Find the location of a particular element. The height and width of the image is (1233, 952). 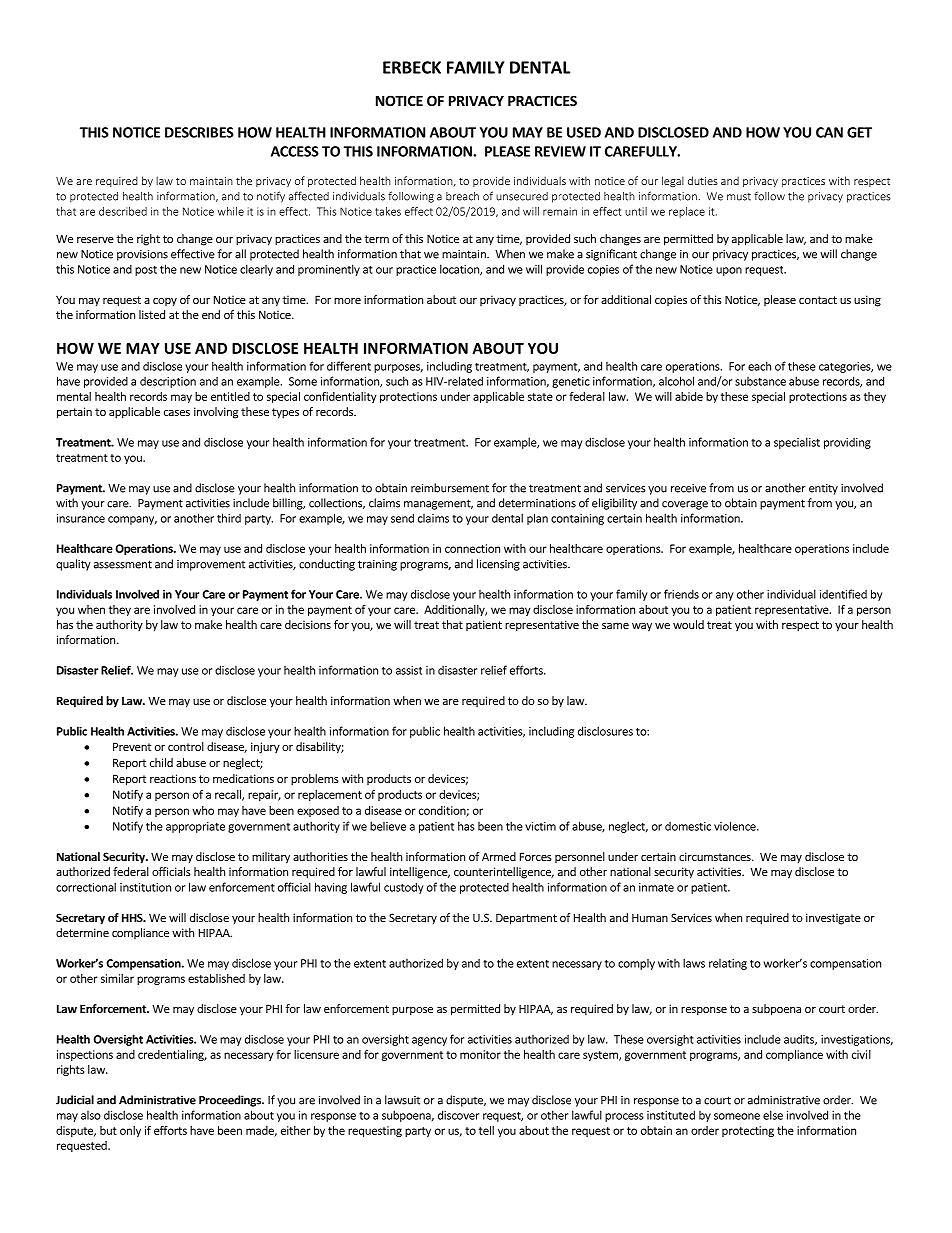

discover is located at coordinates (458, 1115).
